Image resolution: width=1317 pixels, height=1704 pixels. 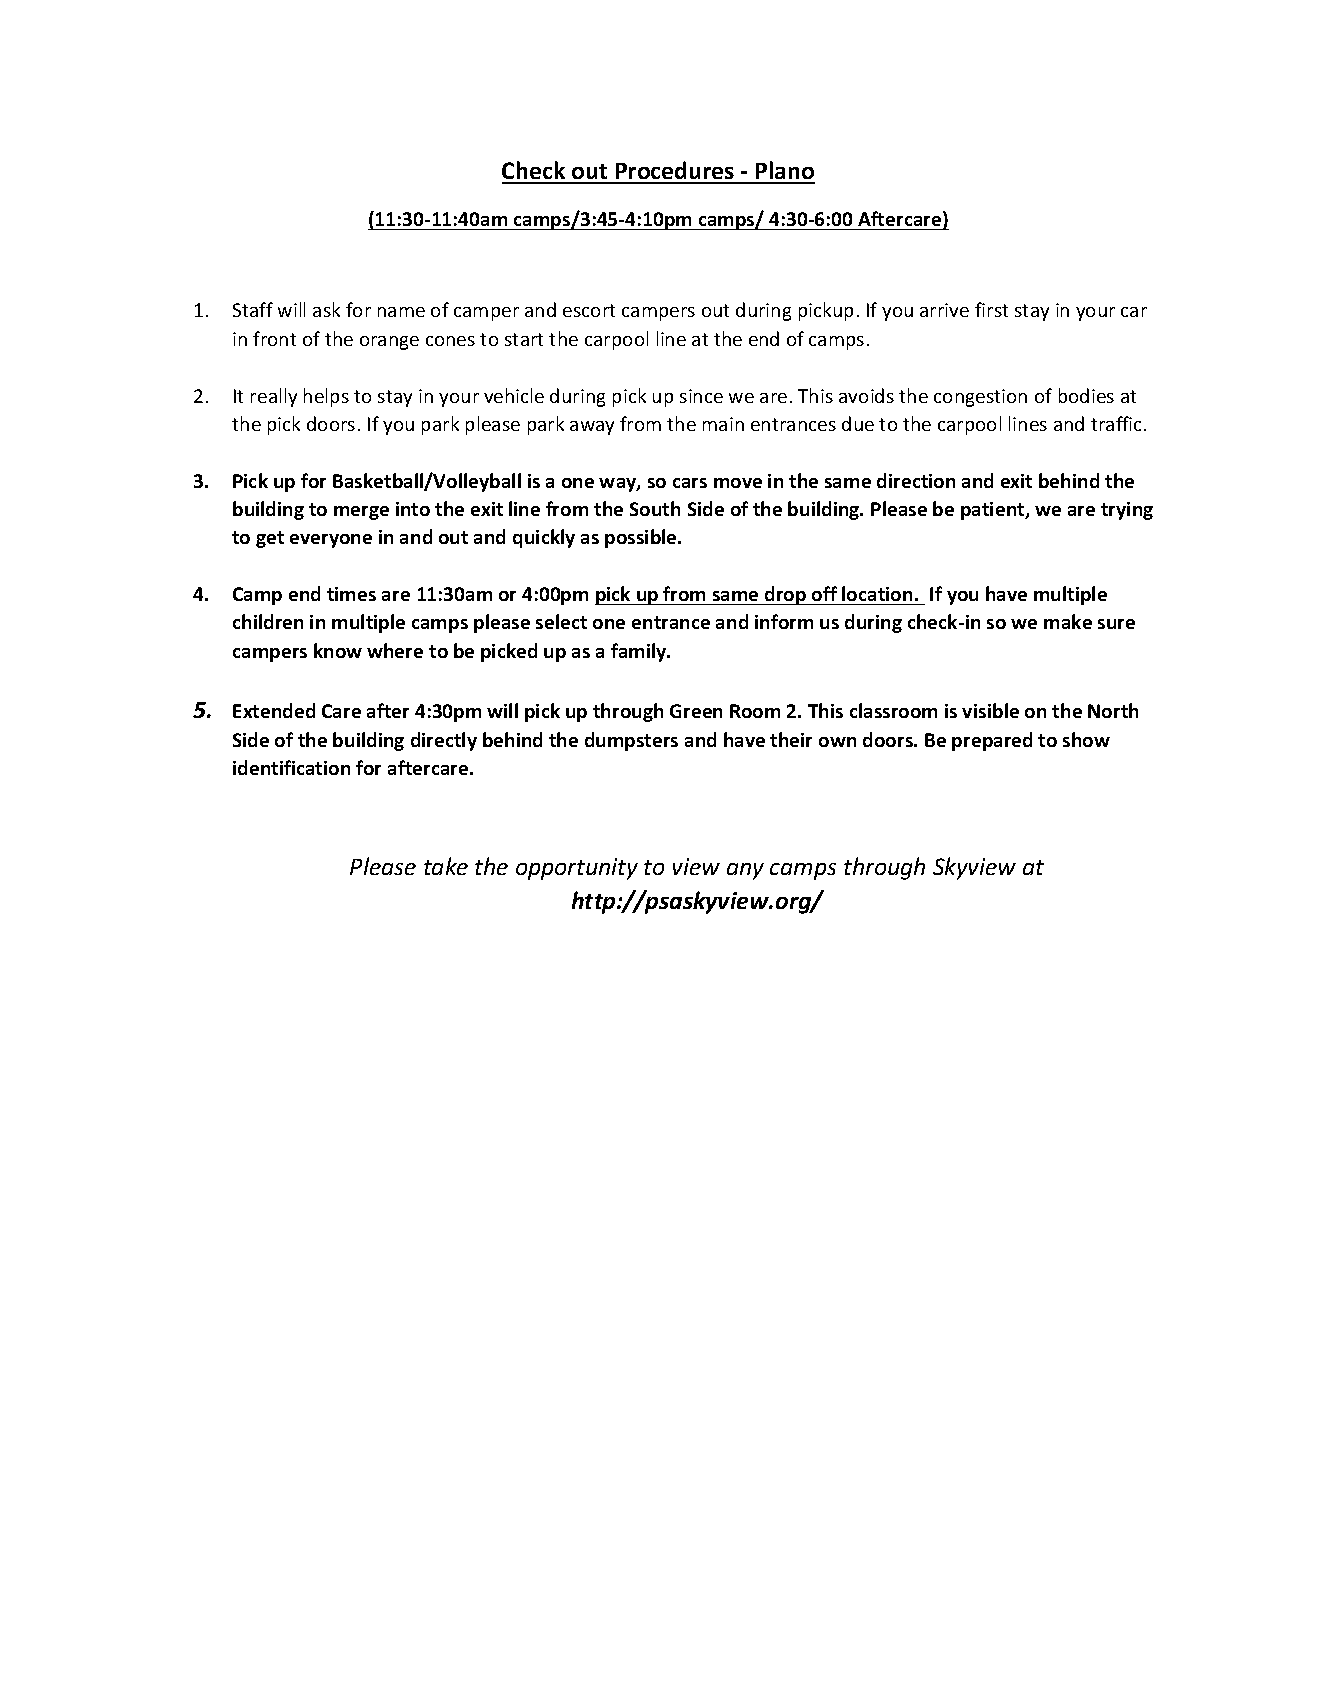 I want to click on escort, so click(x=589, y=310).
